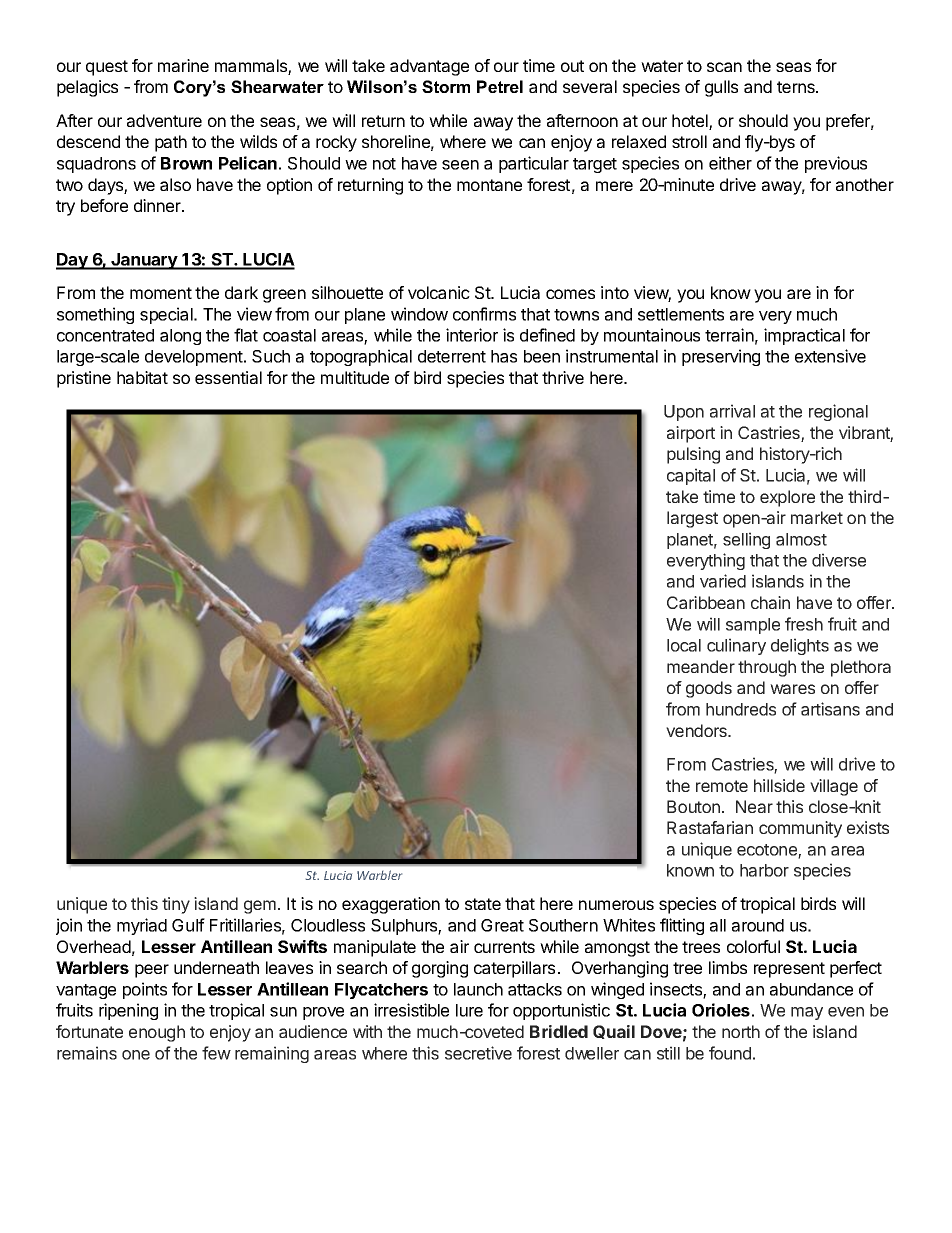  I want to click on habitat, so click(142, 377).
